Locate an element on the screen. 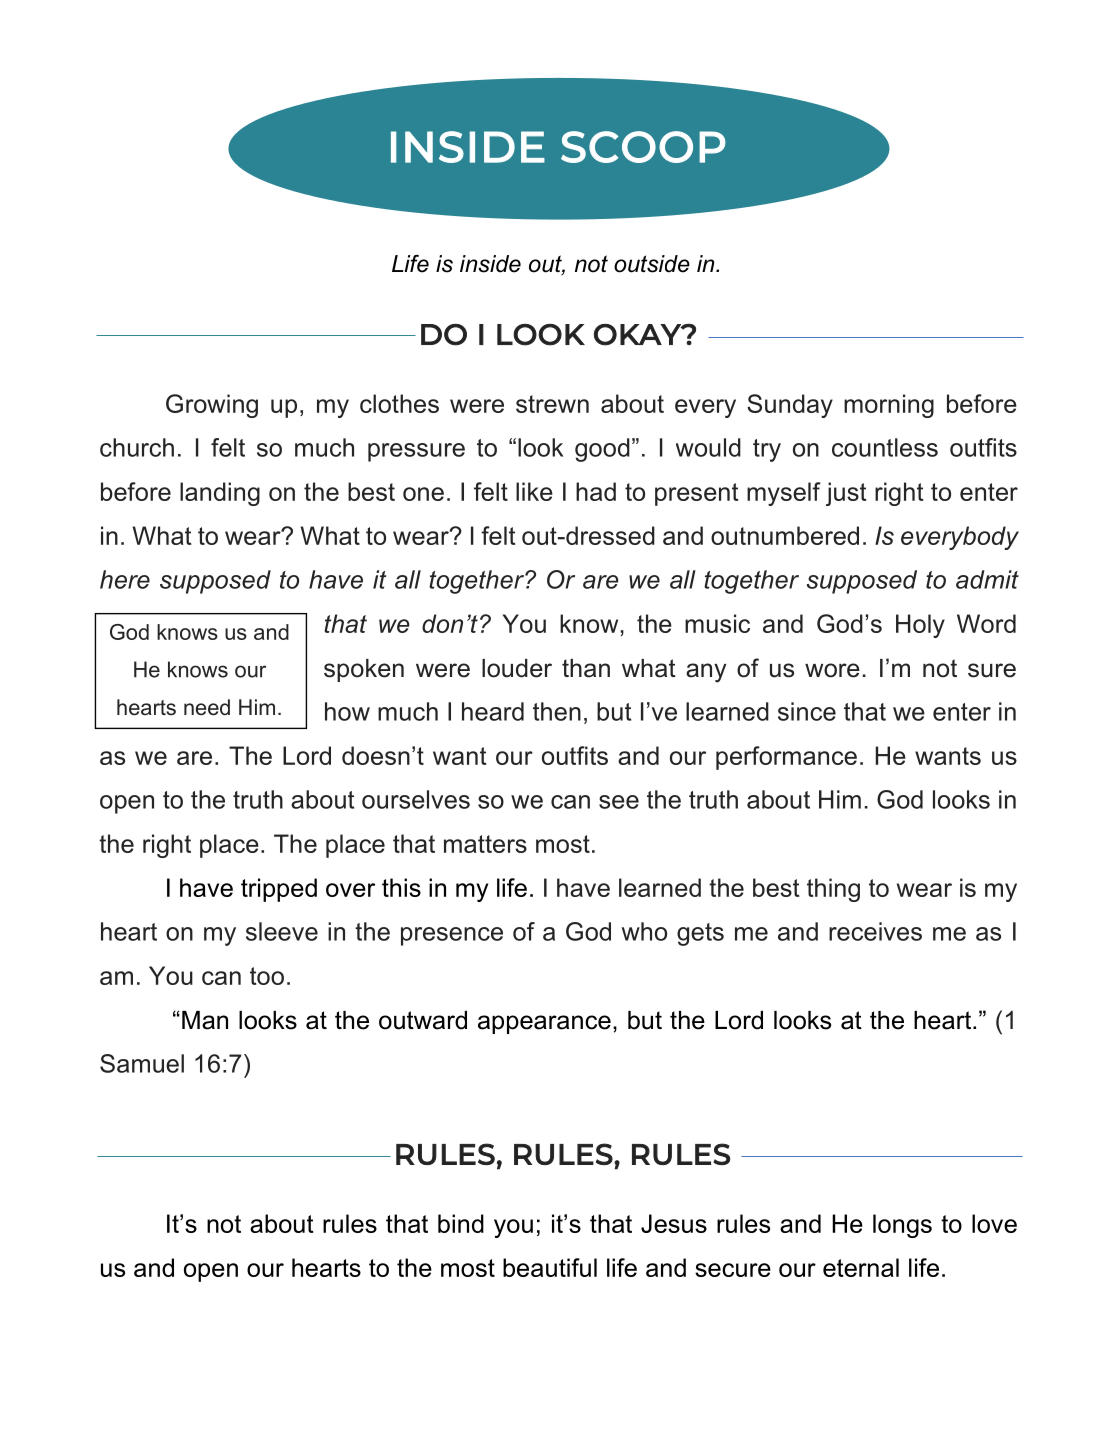  receives is located at coordinates (875, 931).
